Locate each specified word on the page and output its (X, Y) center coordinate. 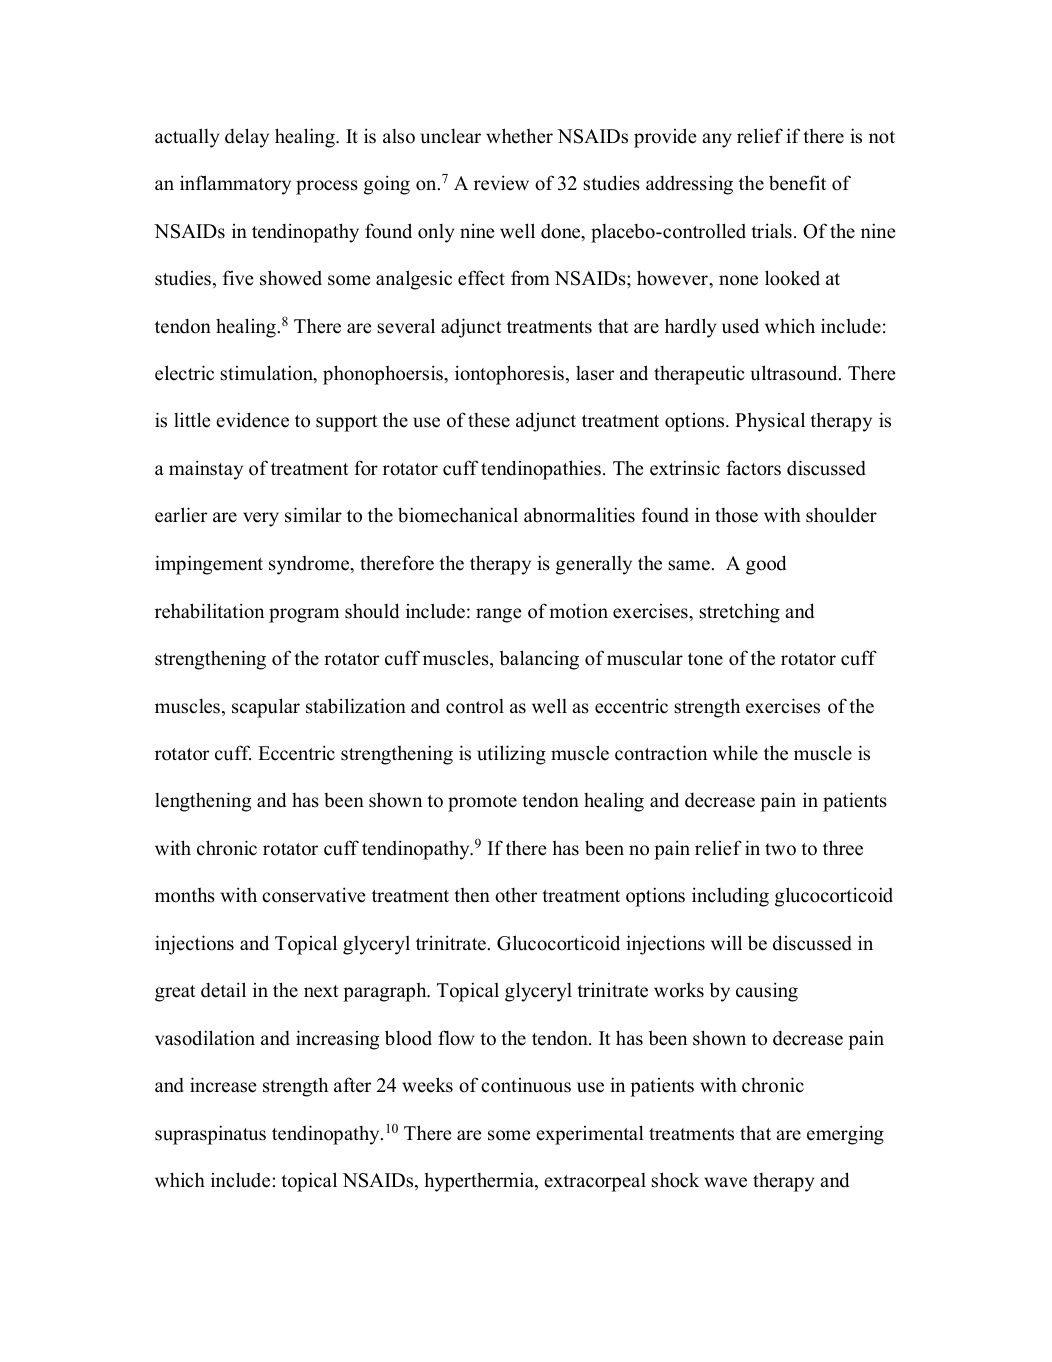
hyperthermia (480, 1182)
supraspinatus (210, 1135)
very (261, 519)
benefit (797, 183)
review (501, 183)
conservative (314, 895)
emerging (845, 1135)
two (780, 849)
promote (482, 803)
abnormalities (579, 515)
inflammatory (235, 185)
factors (753, 468)
